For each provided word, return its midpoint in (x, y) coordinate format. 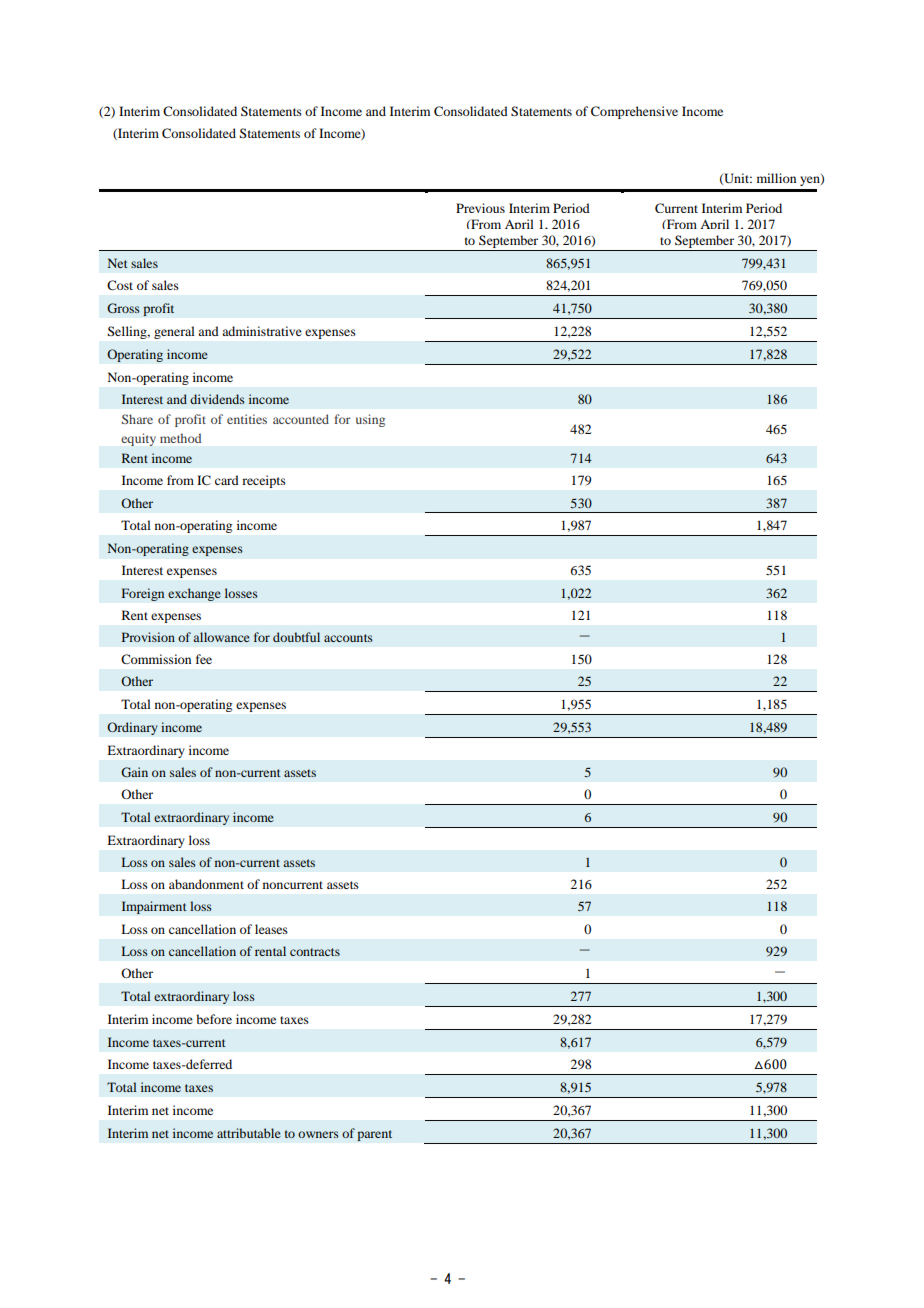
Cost (120, 285)
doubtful (296, 637)
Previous (480, 208)
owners (318, 1134)
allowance (221, 637)
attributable (249, 1133)
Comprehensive (634, 112)
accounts (348, 638)
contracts (315, 952)
